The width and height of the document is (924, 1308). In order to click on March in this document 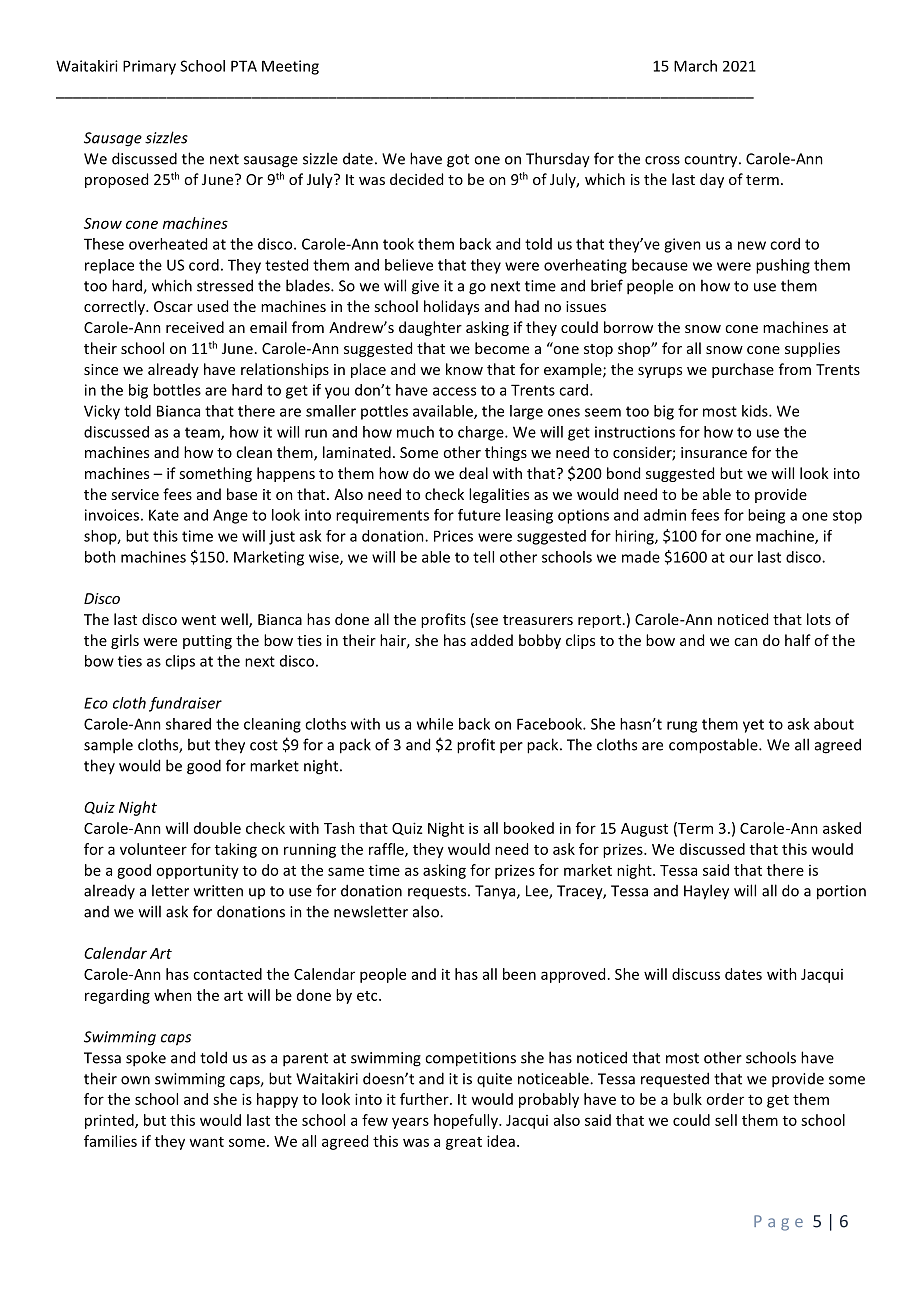, I will do `click(695, 66)`.
